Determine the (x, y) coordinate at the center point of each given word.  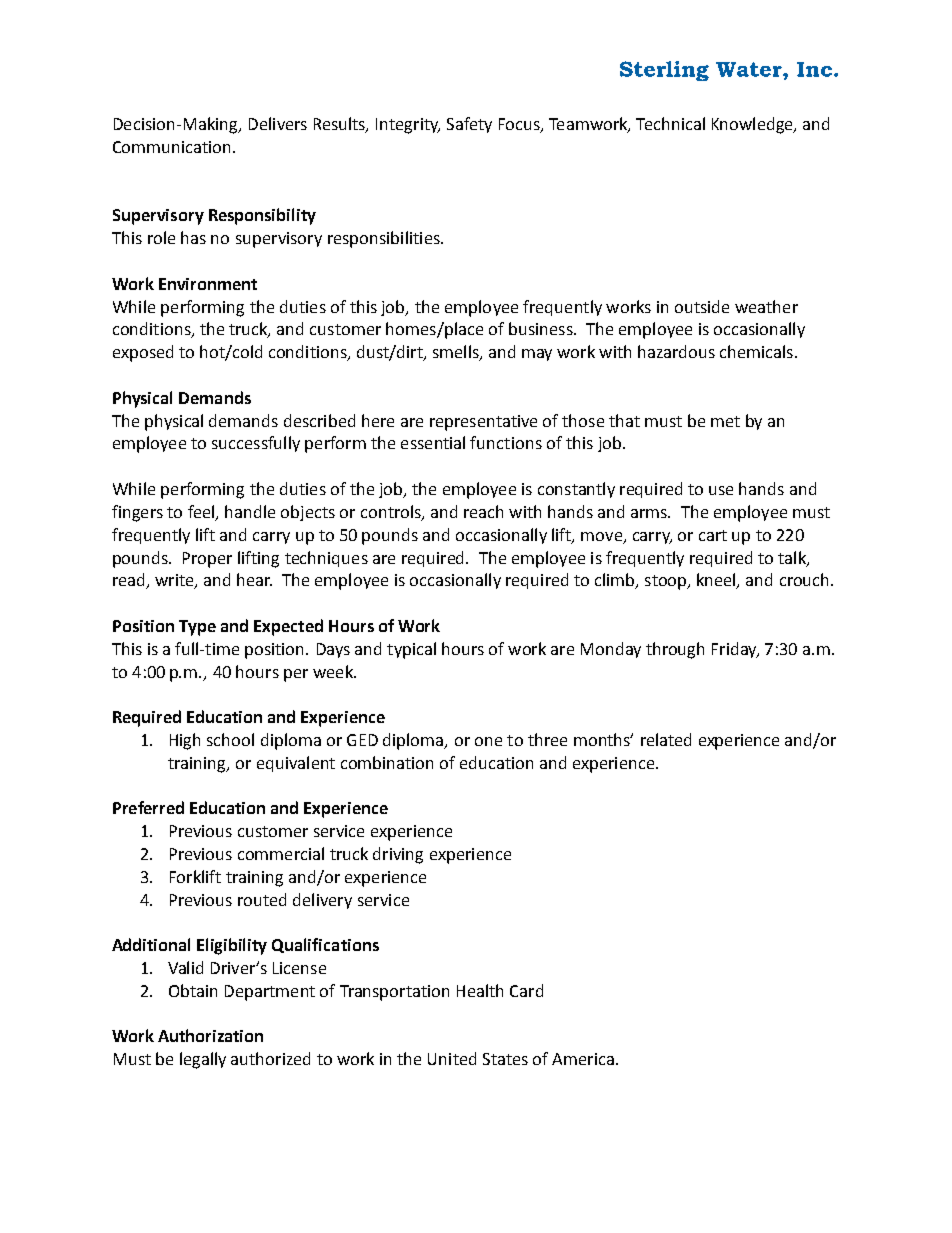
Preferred (148, 807)
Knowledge (753, 125)
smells (457, 353)
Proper (207, 560)
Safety (469, 125)
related (666, 739)
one (488, 741)
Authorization (210, 1035)
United (452, 1058)
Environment (208, 284)
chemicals (756, 351)
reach (483, 511)
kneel (717, 581)
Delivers (278, 123)
